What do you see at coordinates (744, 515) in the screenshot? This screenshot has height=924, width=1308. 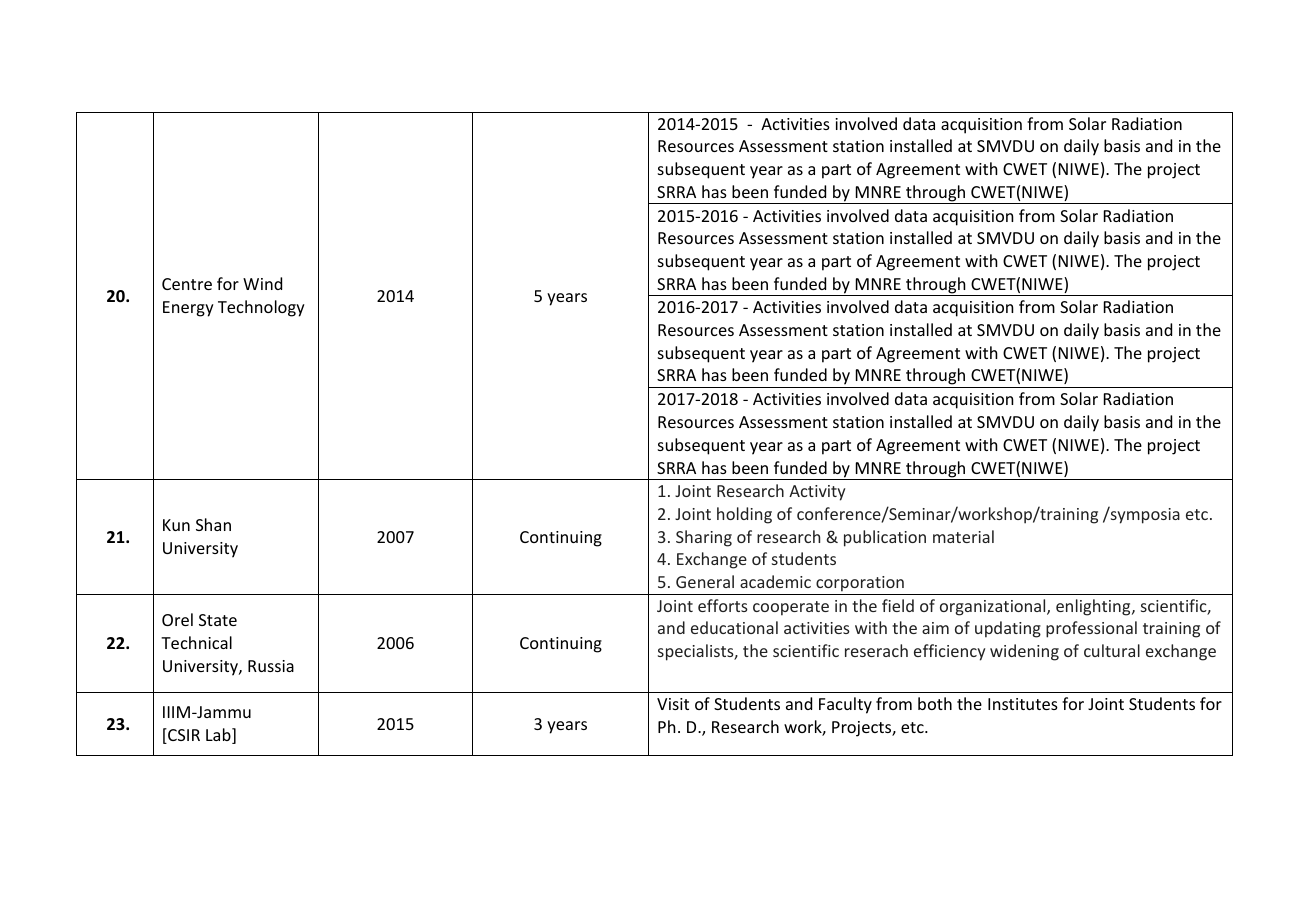 I see `holding` at bounding box center [744, 515].
